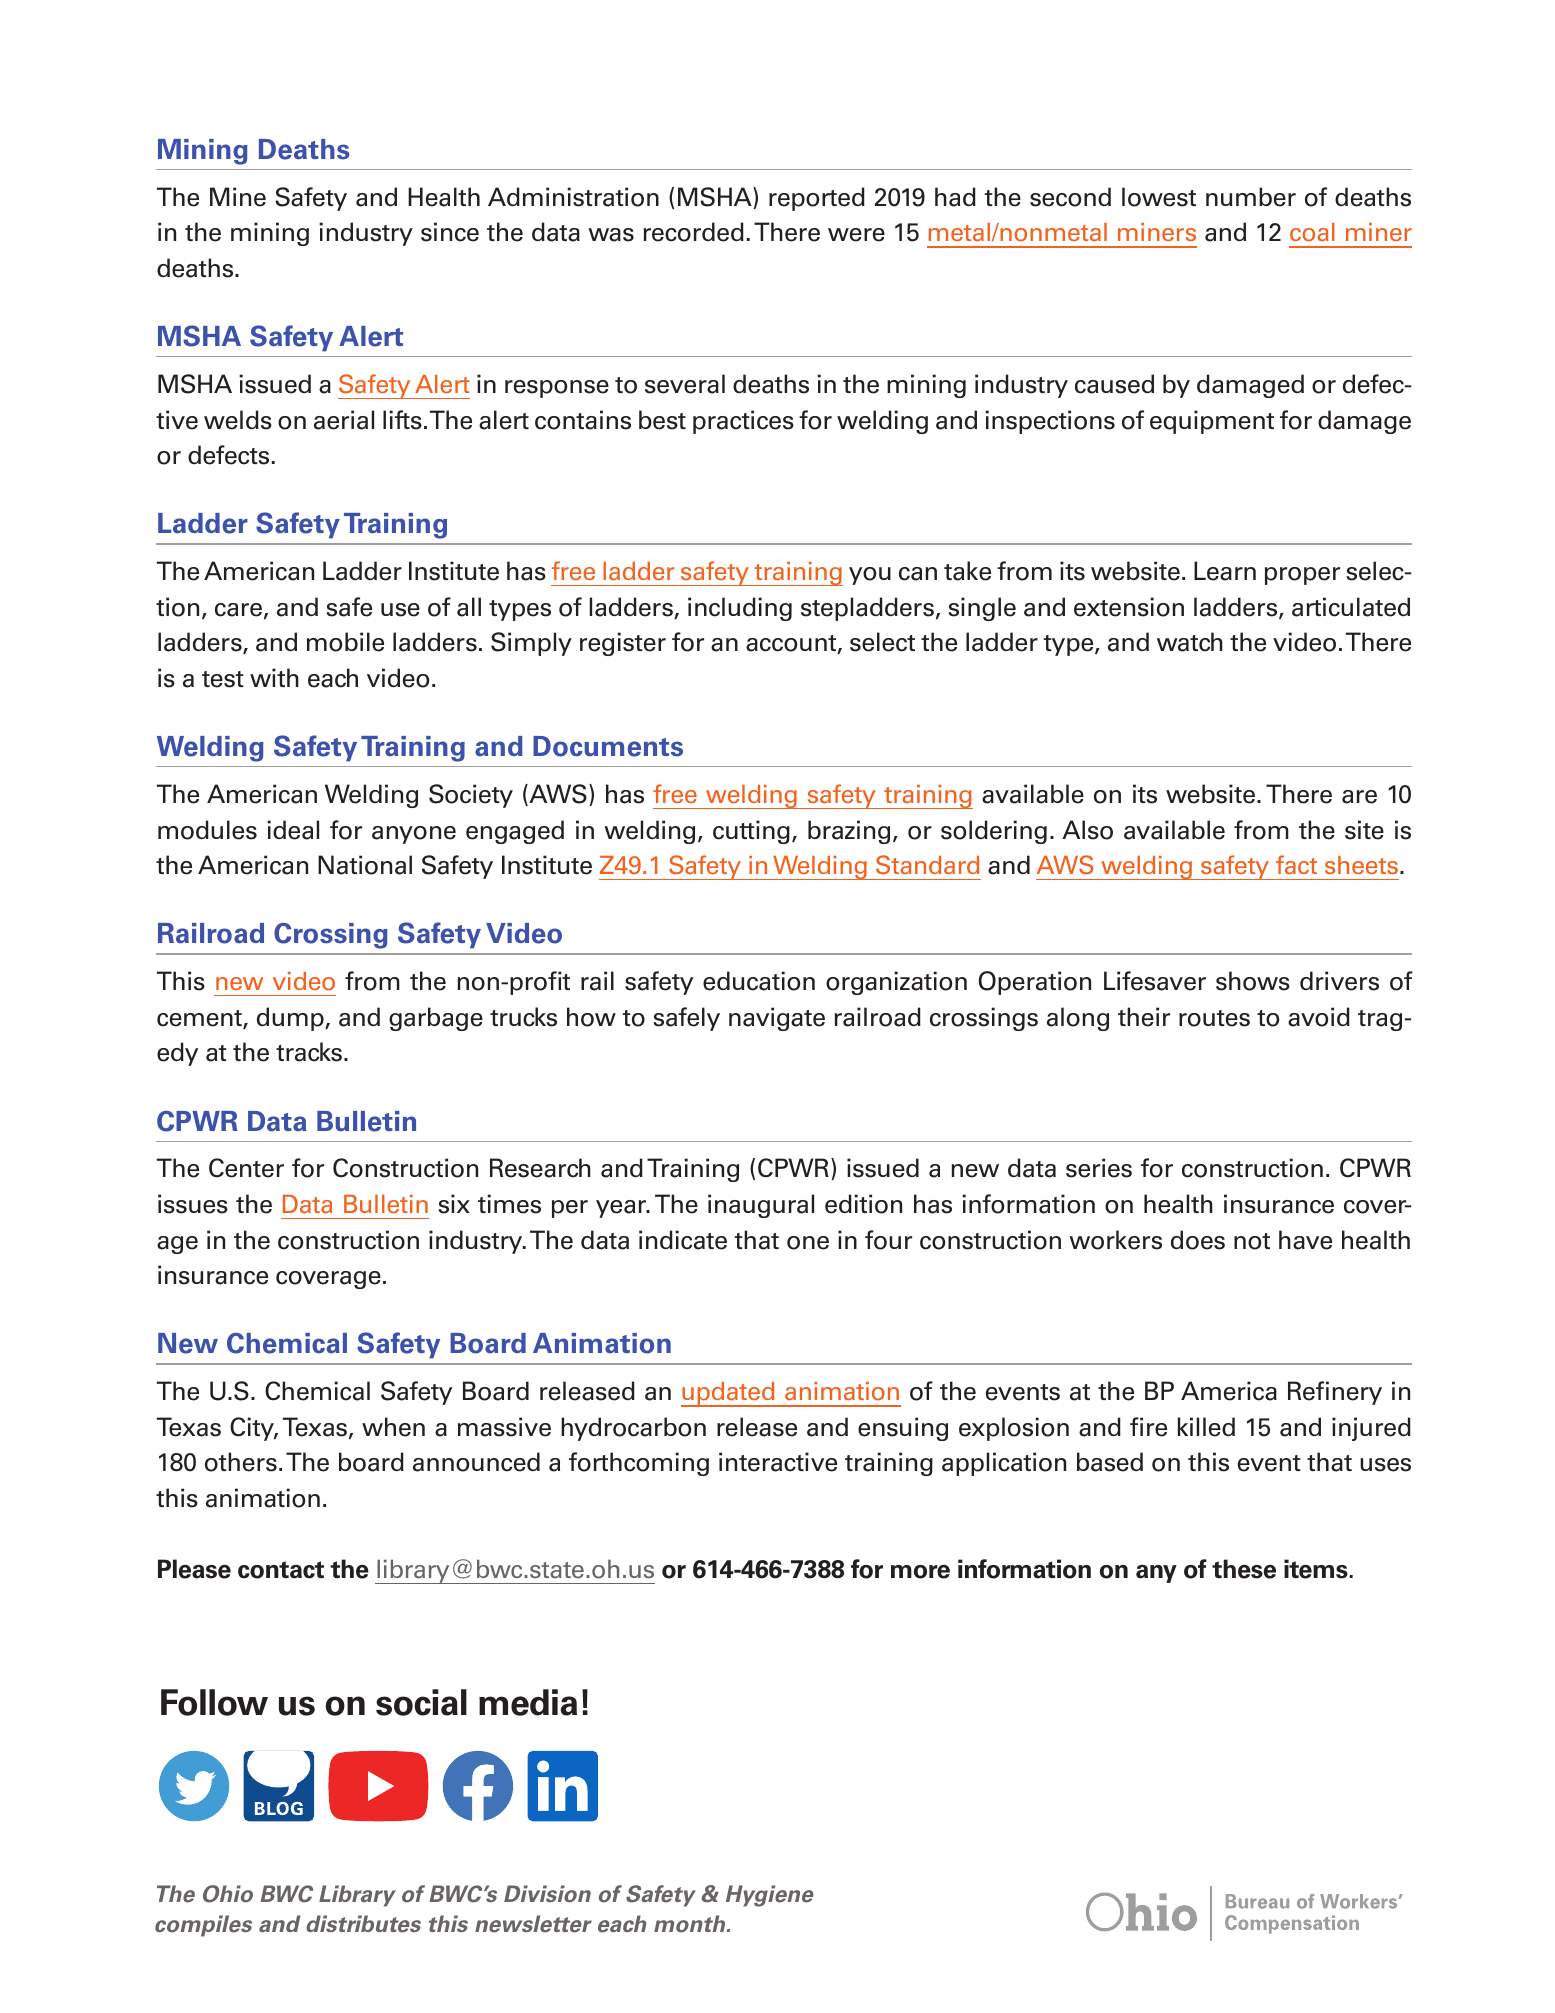 The image size is (1555, 2013). What do you see at coordinates (246, 1168) in the screenshot?
I see `Center` at bounding box center [246, 1168].
